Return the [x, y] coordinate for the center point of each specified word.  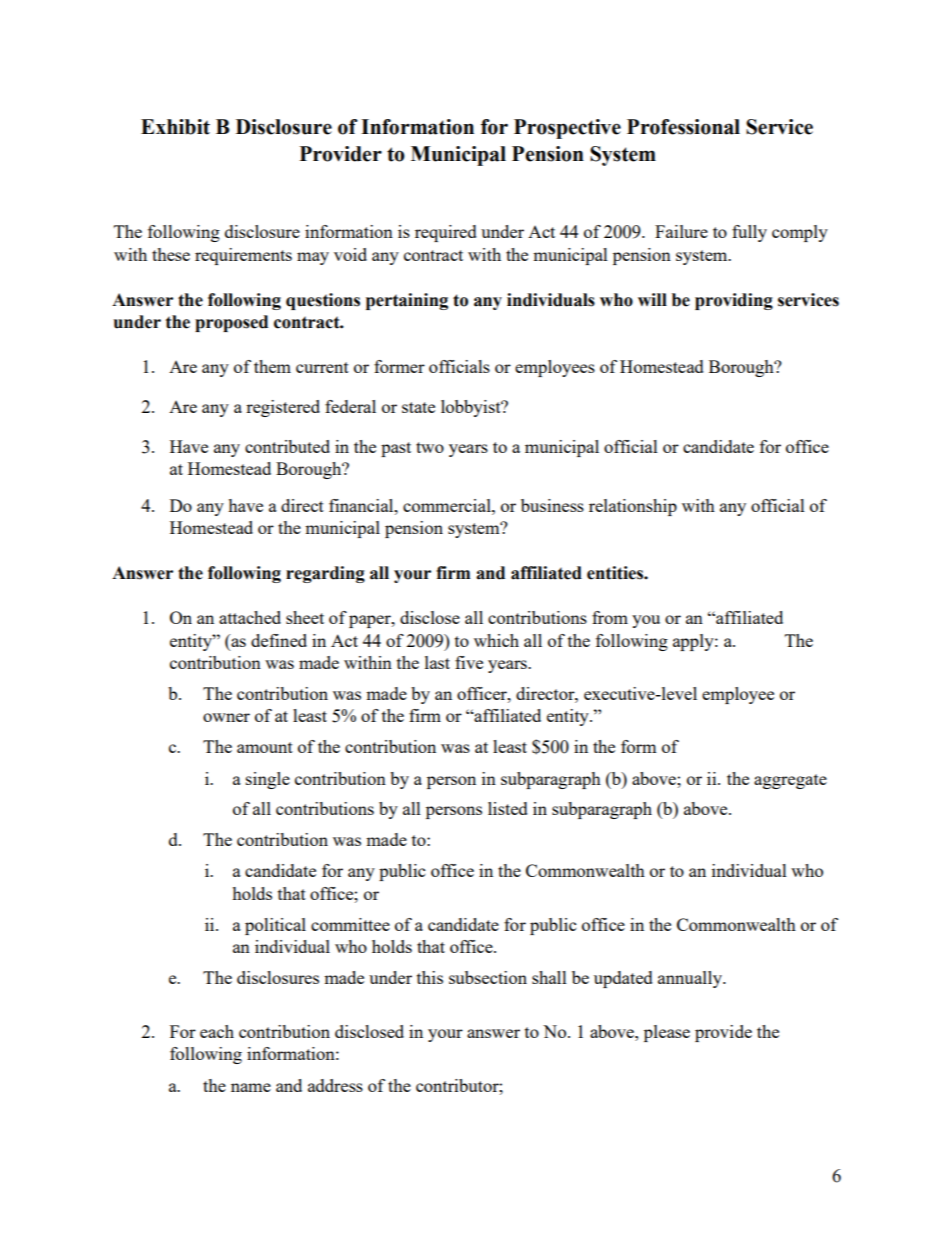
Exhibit [175, 127]
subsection [488, 977]
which [496, 640]
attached [250, 617]
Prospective [567, 129]
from [610, 617]
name [251, 1087]
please [667, 1033]
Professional [683, 127]
